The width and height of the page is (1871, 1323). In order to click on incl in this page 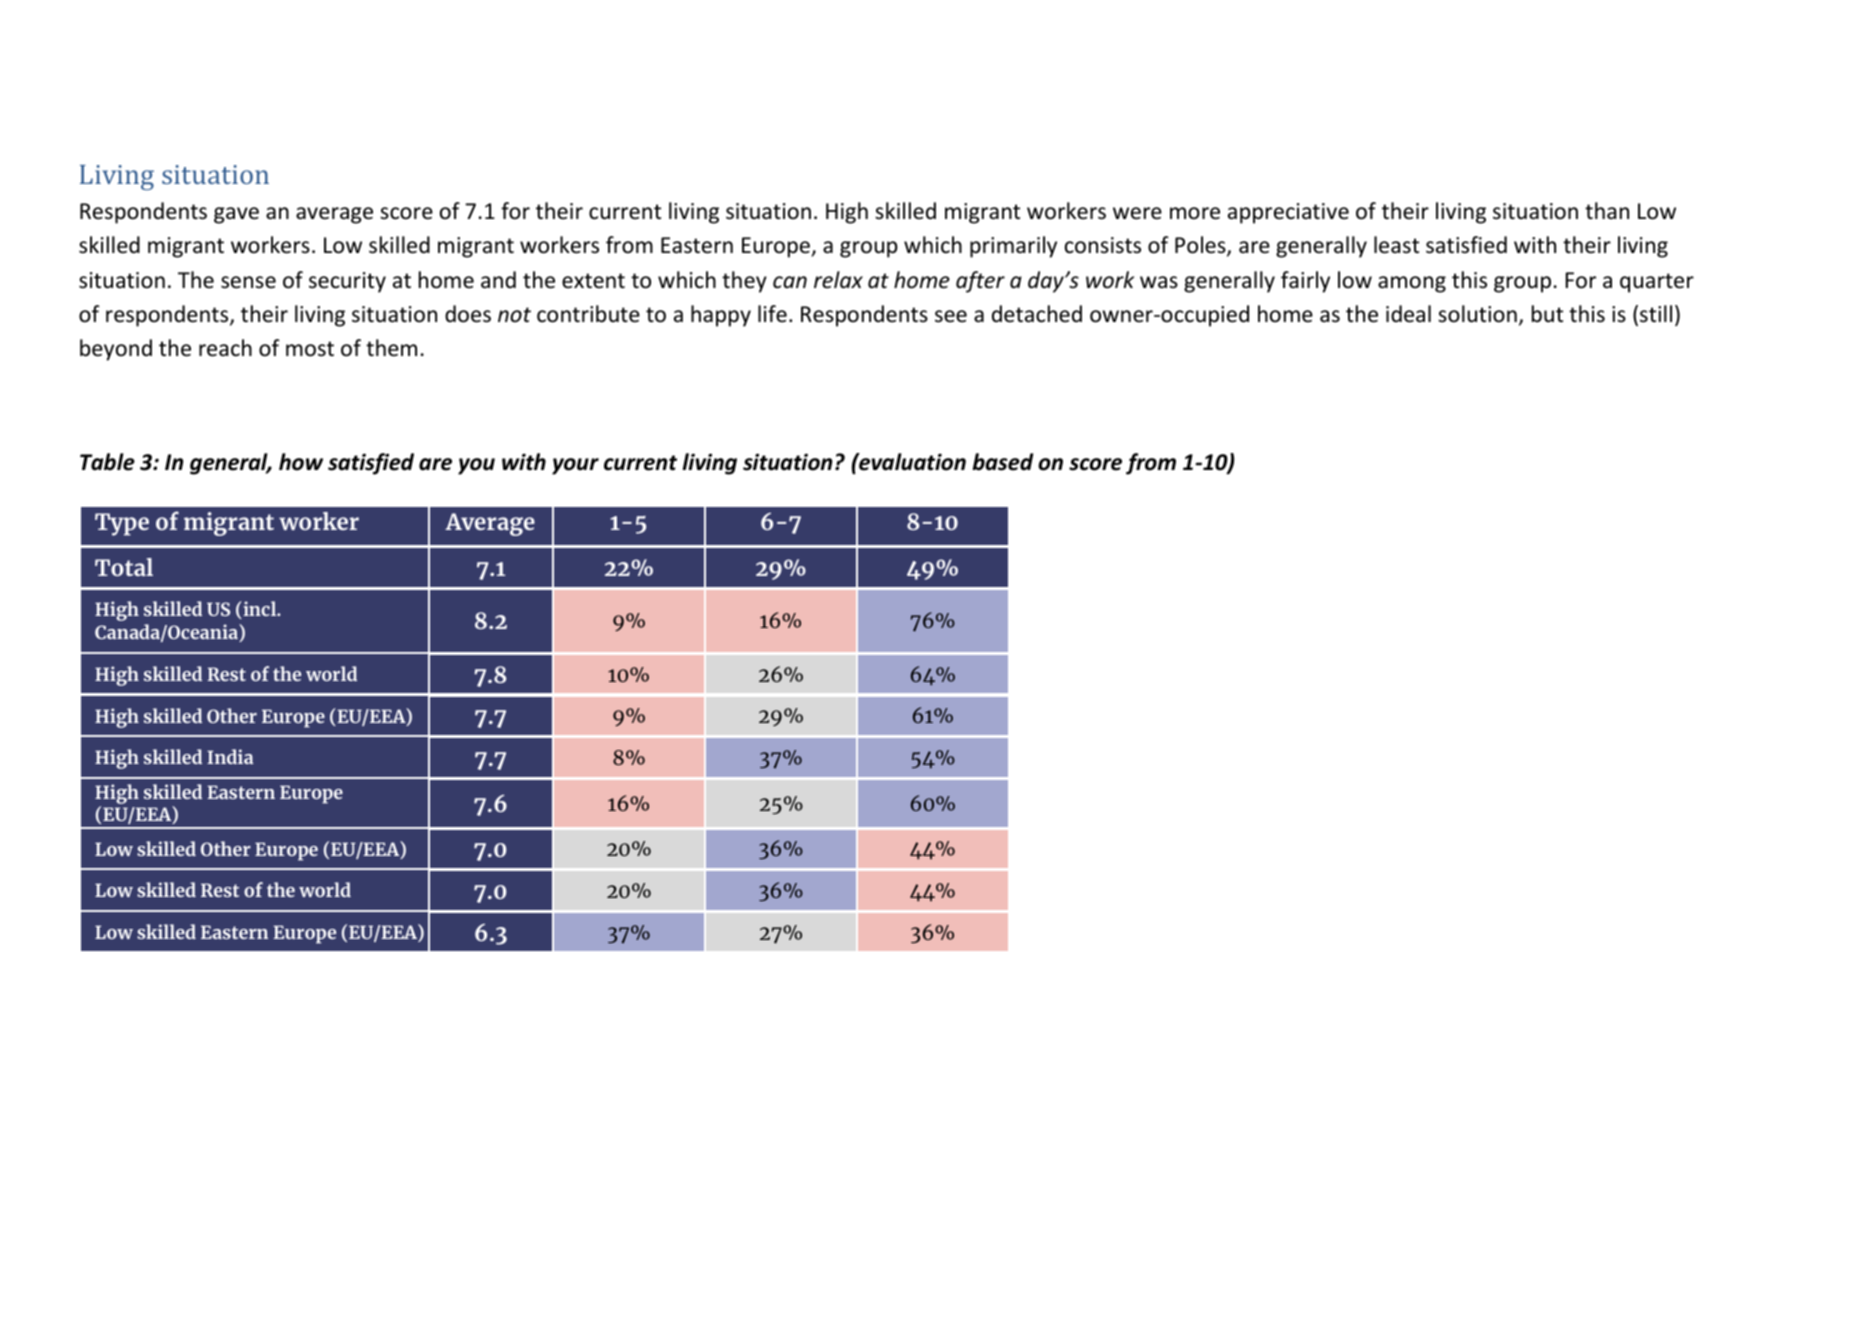, I will do `click(260, 610)`.
